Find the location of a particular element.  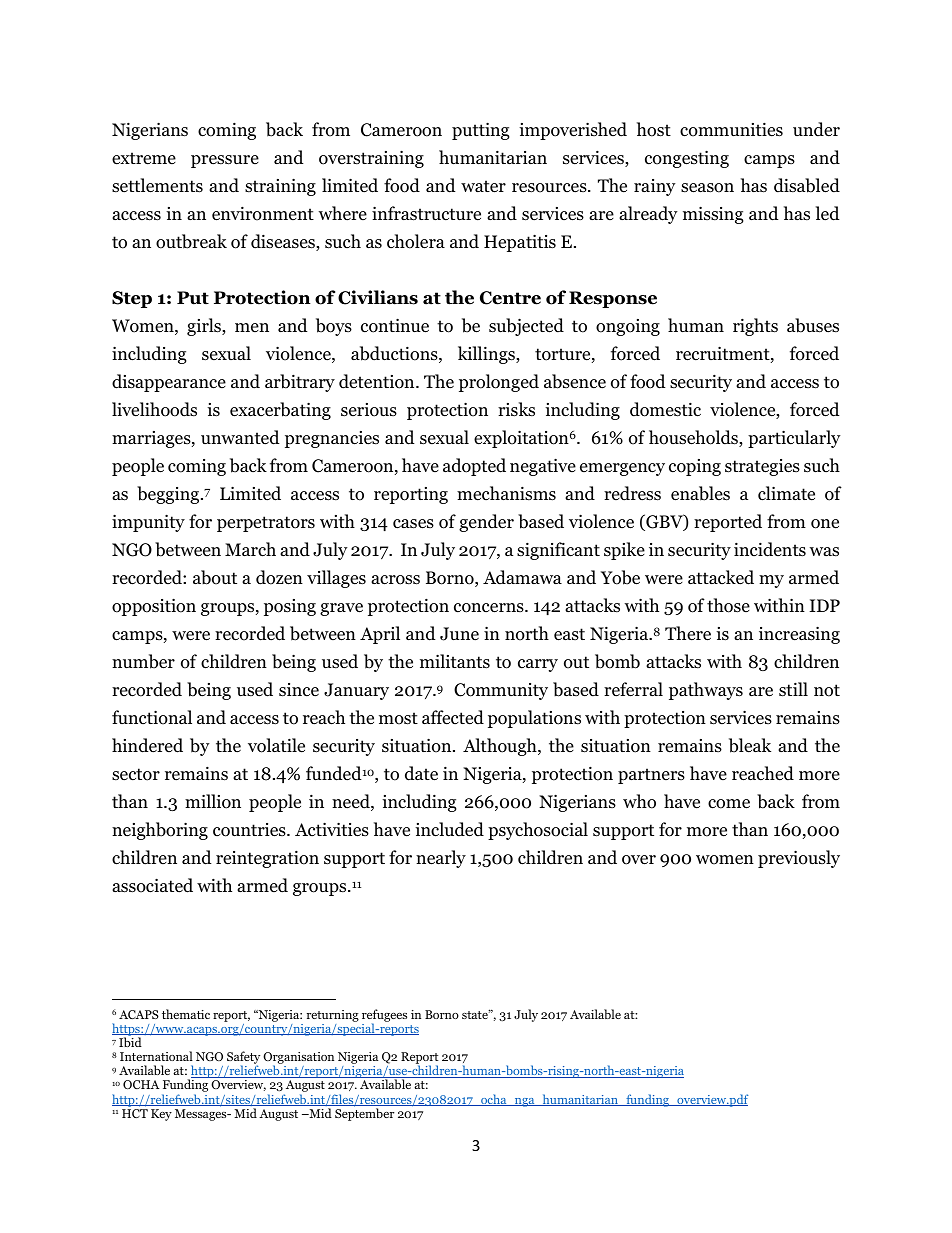

come is located at coordinates (729, 804).
